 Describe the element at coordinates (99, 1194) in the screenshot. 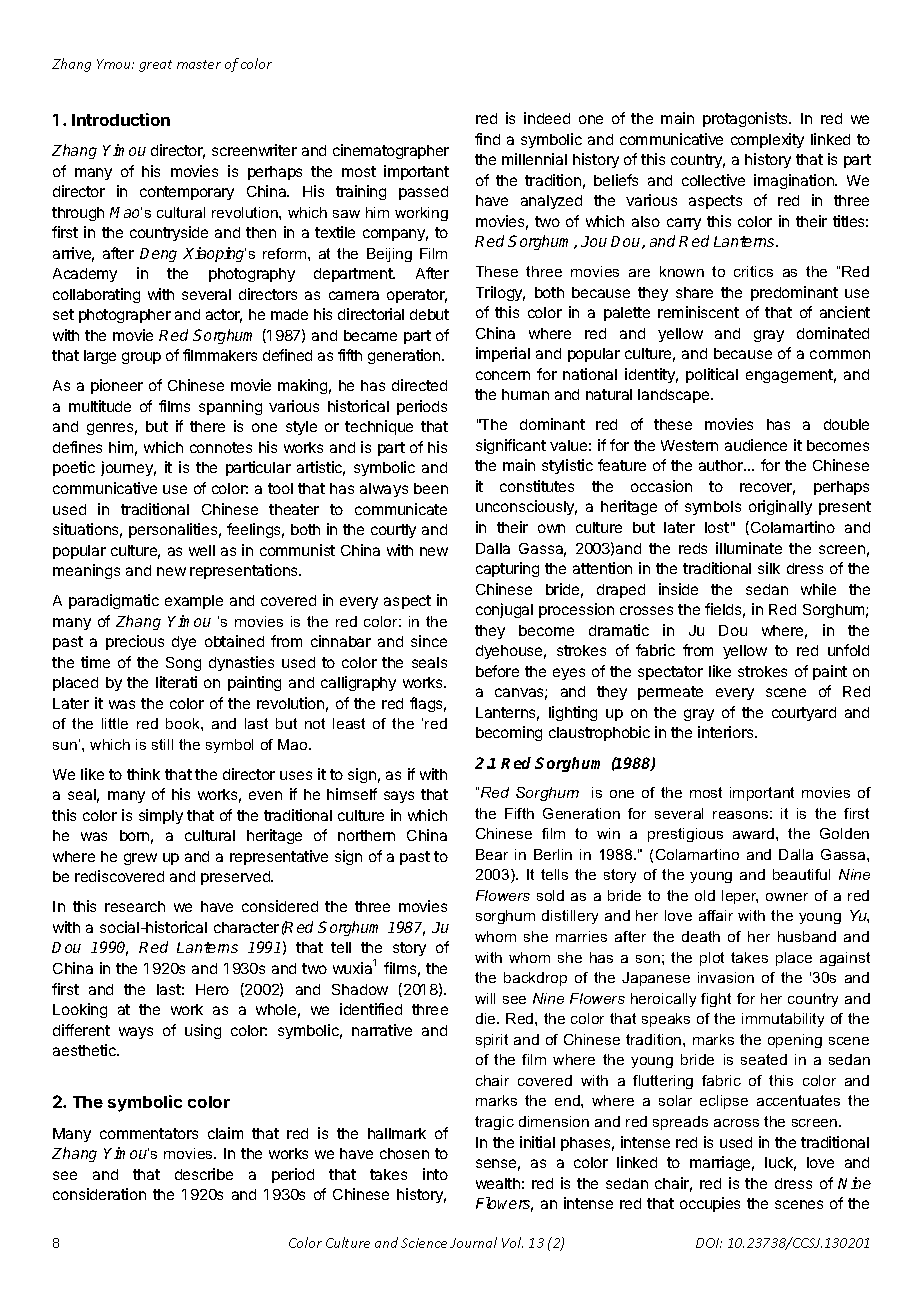

I see `consideration` at that location.
